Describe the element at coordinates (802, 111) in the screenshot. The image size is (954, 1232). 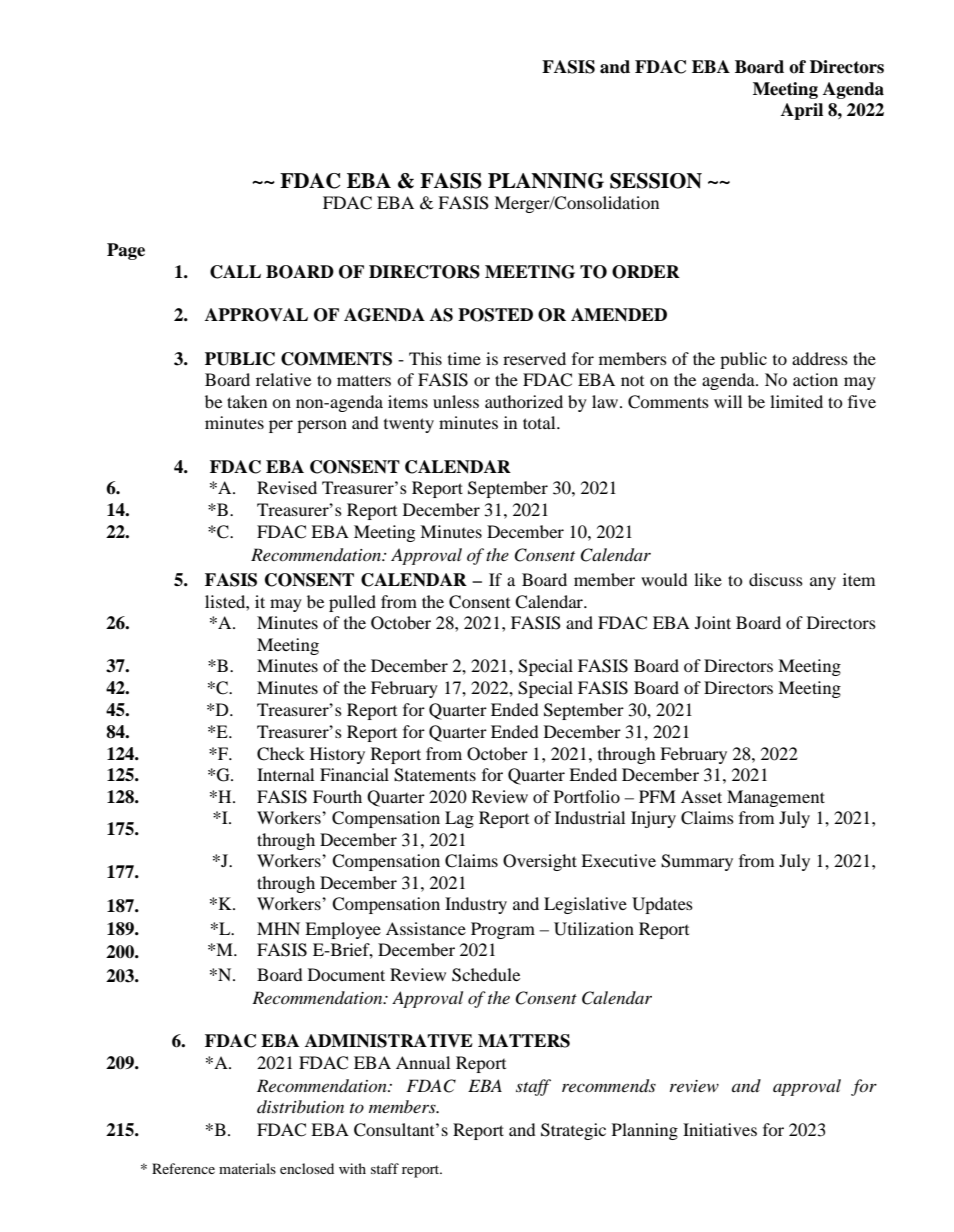
I see `April` at that location.
